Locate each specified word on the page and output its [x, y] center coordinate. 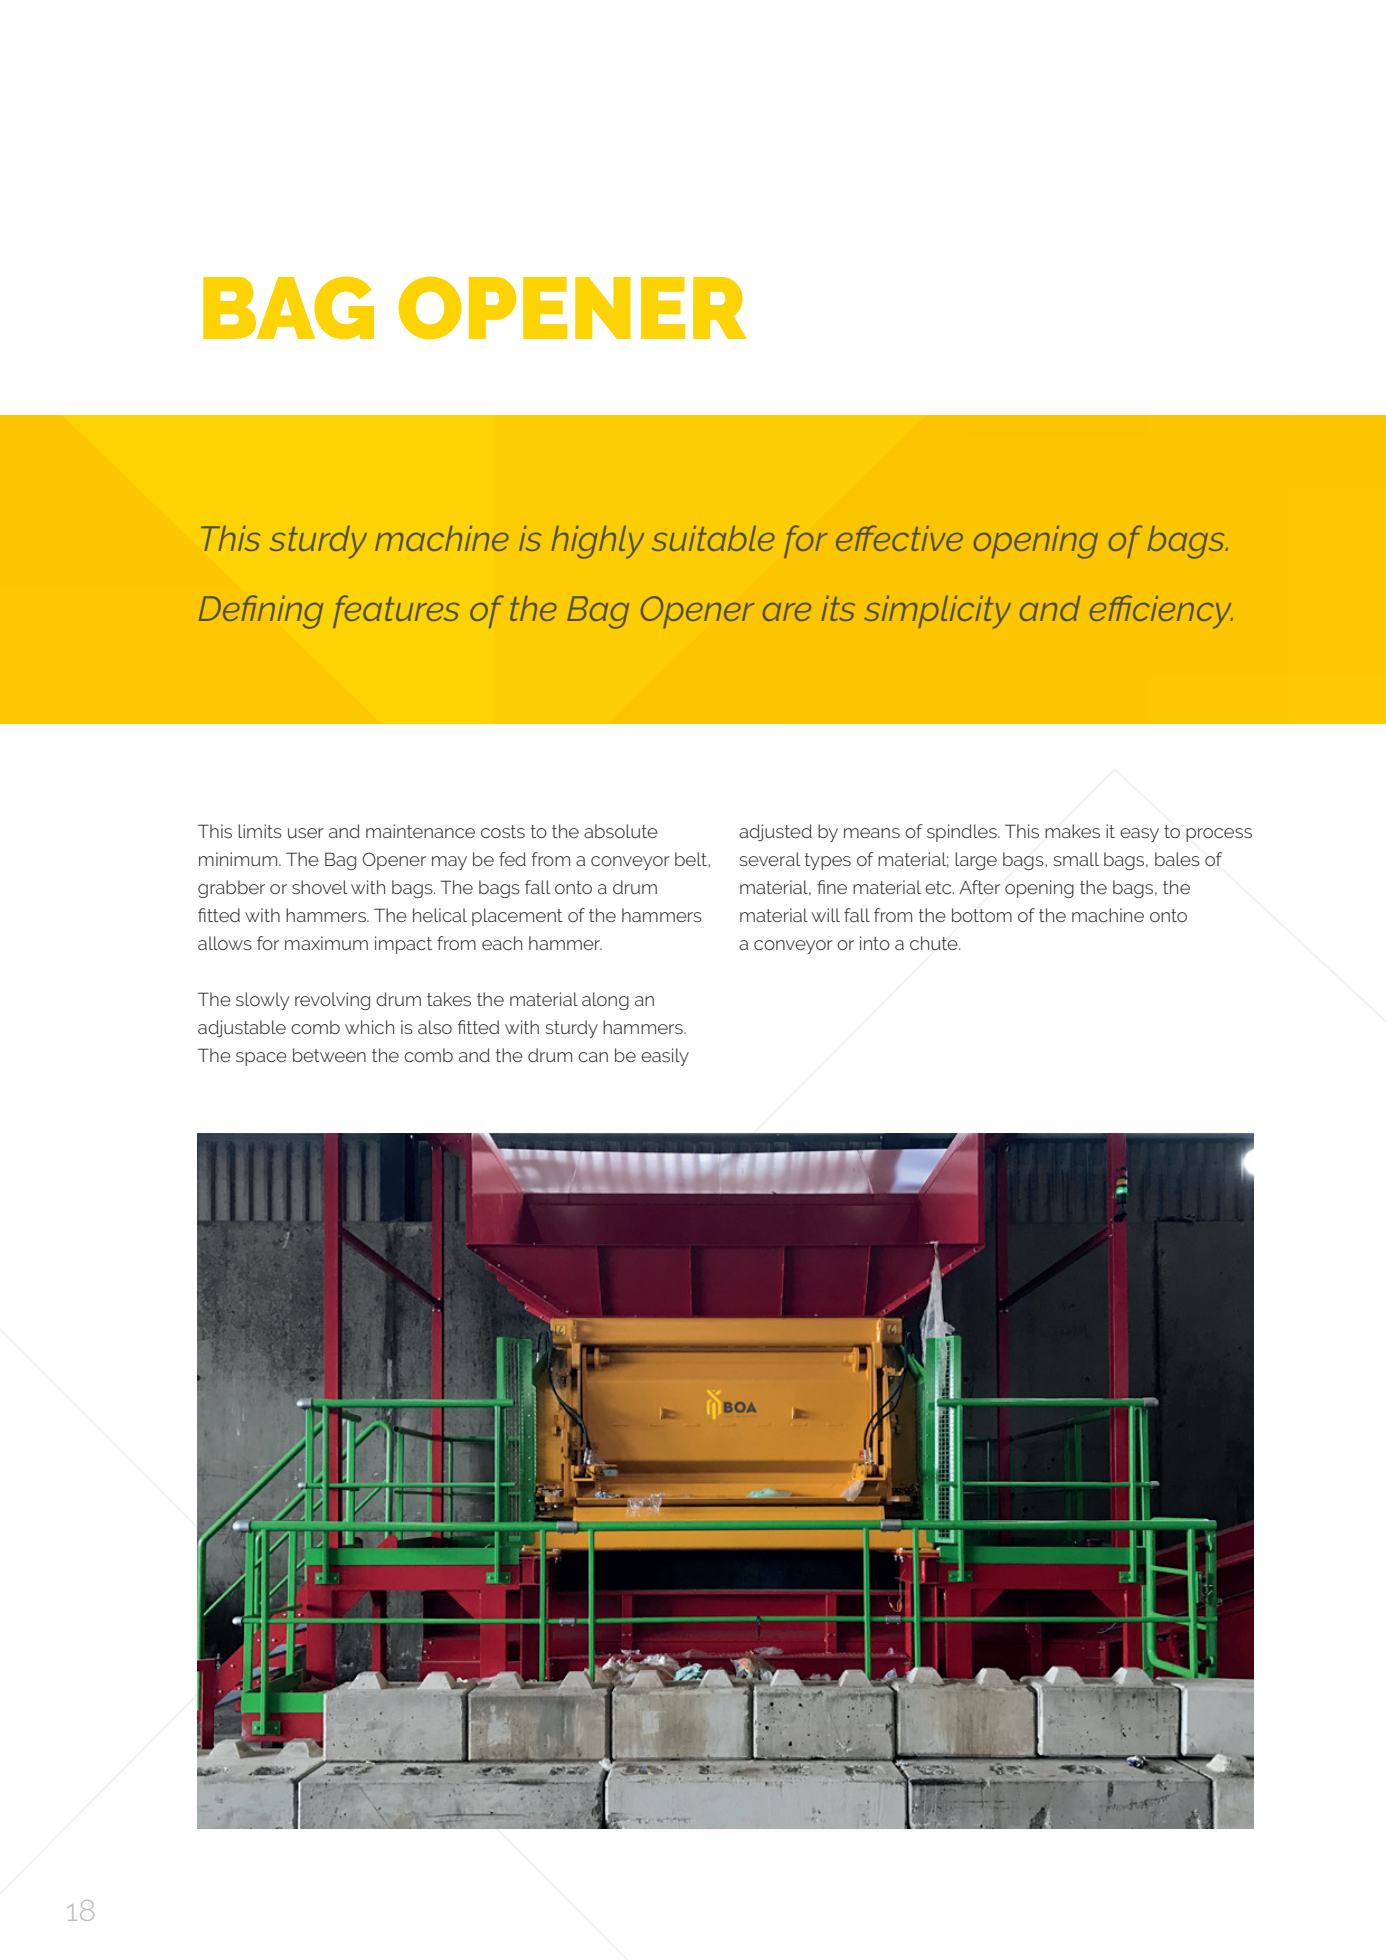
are [787, 612]
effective [899, 538]
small [1076, 859]
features [396, 611]
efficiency [1161, 612]
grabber [231, 889]
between [329, 1055]
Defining [261, 612]
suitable [713, 538]
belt [692, 859]
